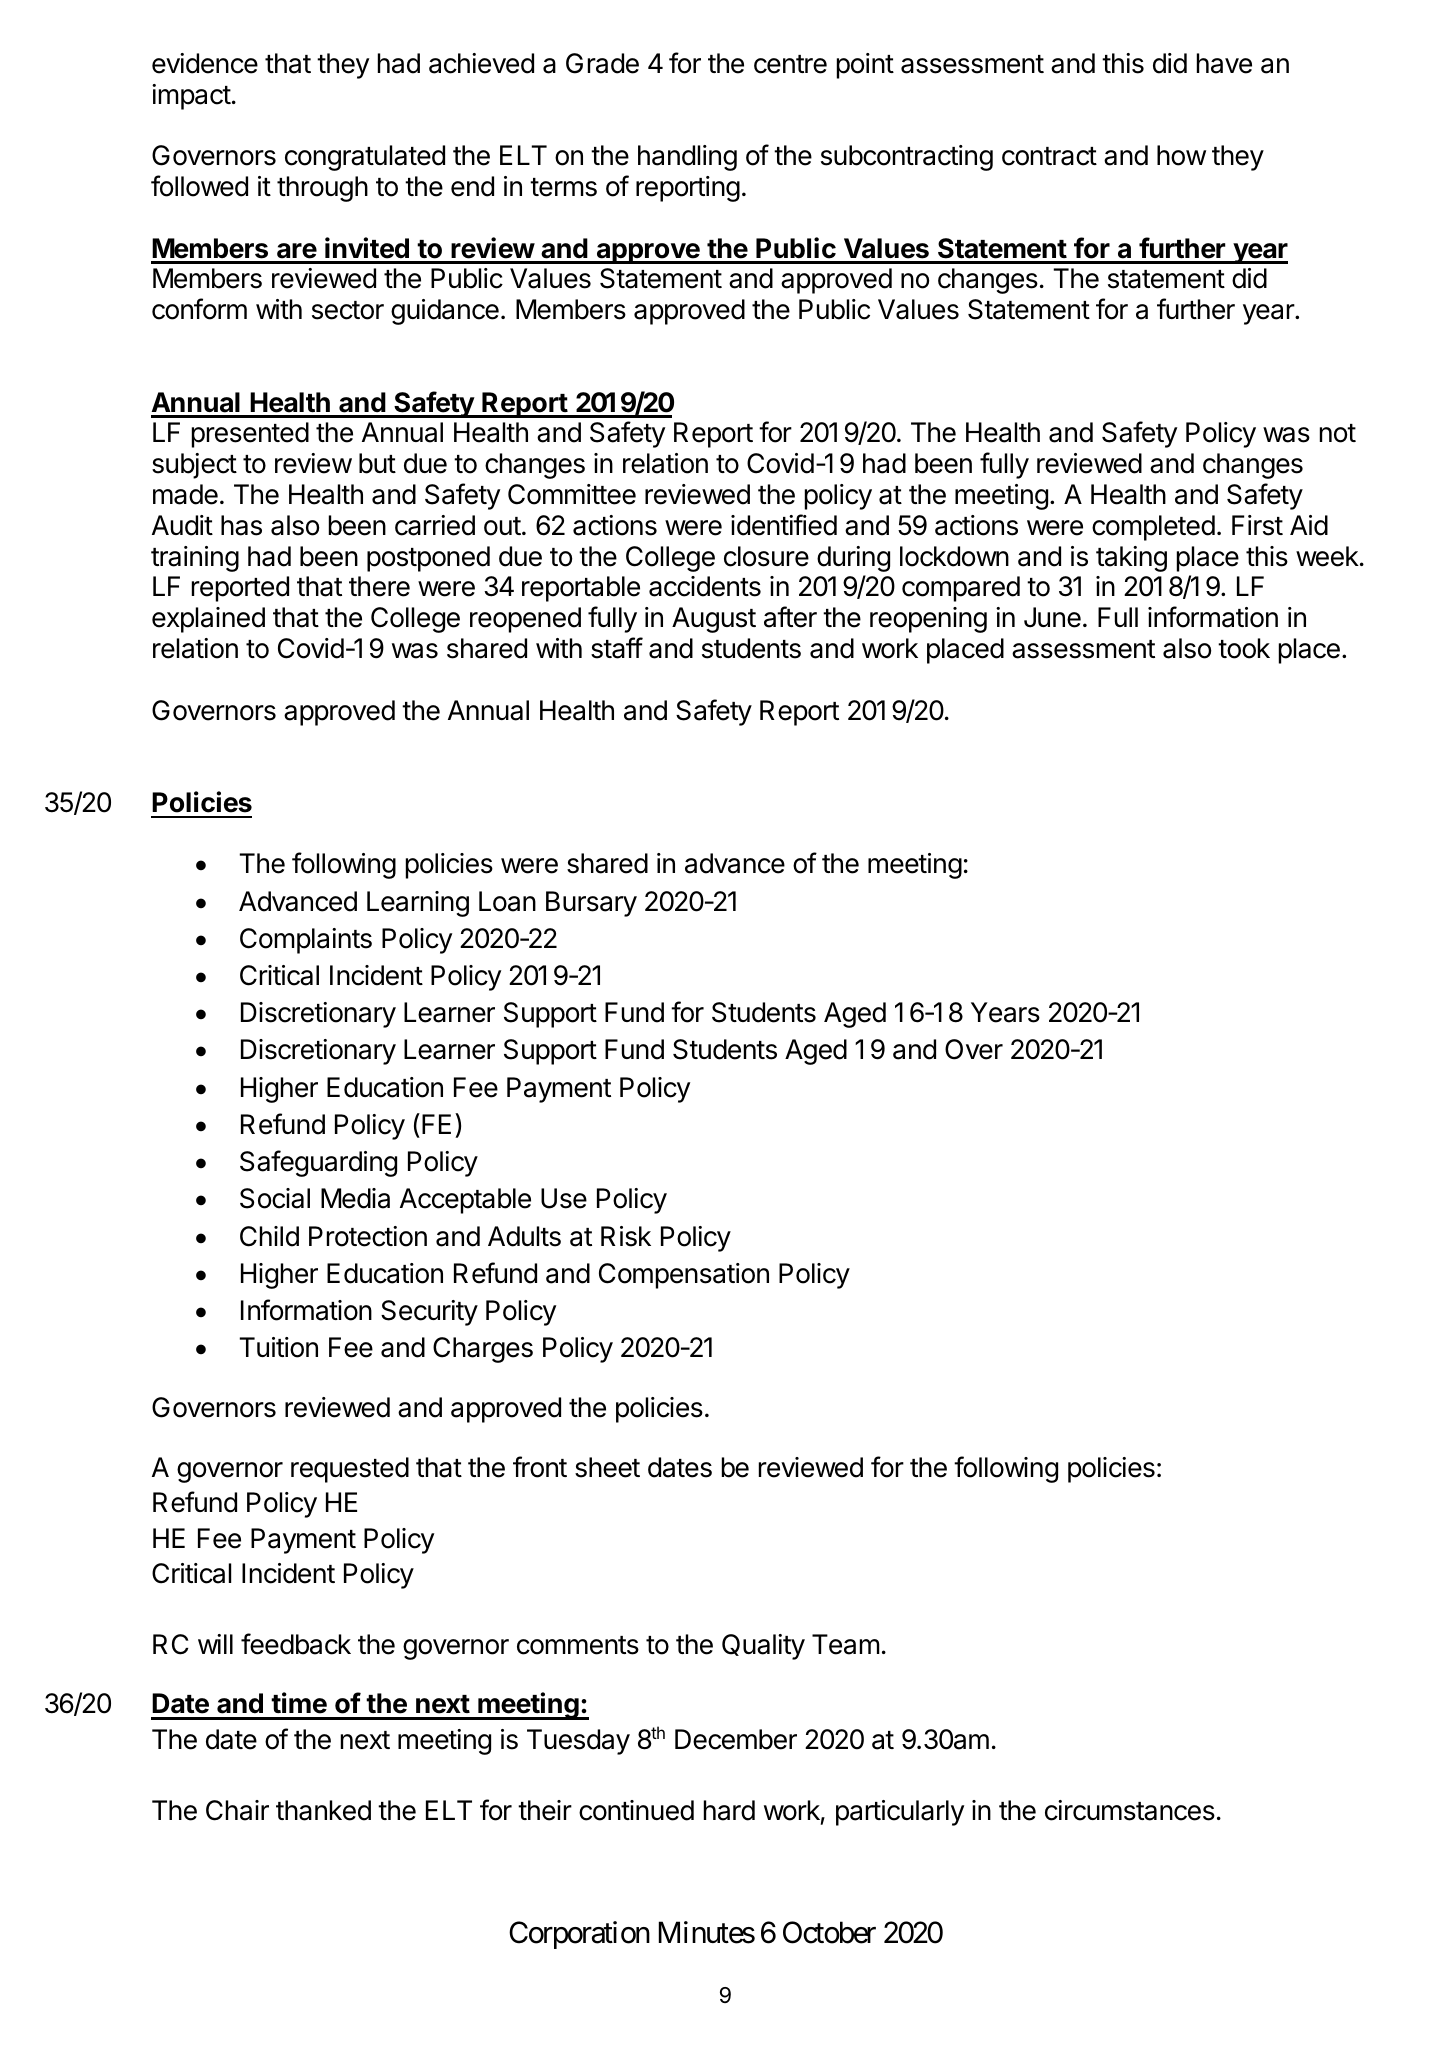  Describe the element at coordinates (1130, 1810) in the document. I see `circumstances` at that location.
